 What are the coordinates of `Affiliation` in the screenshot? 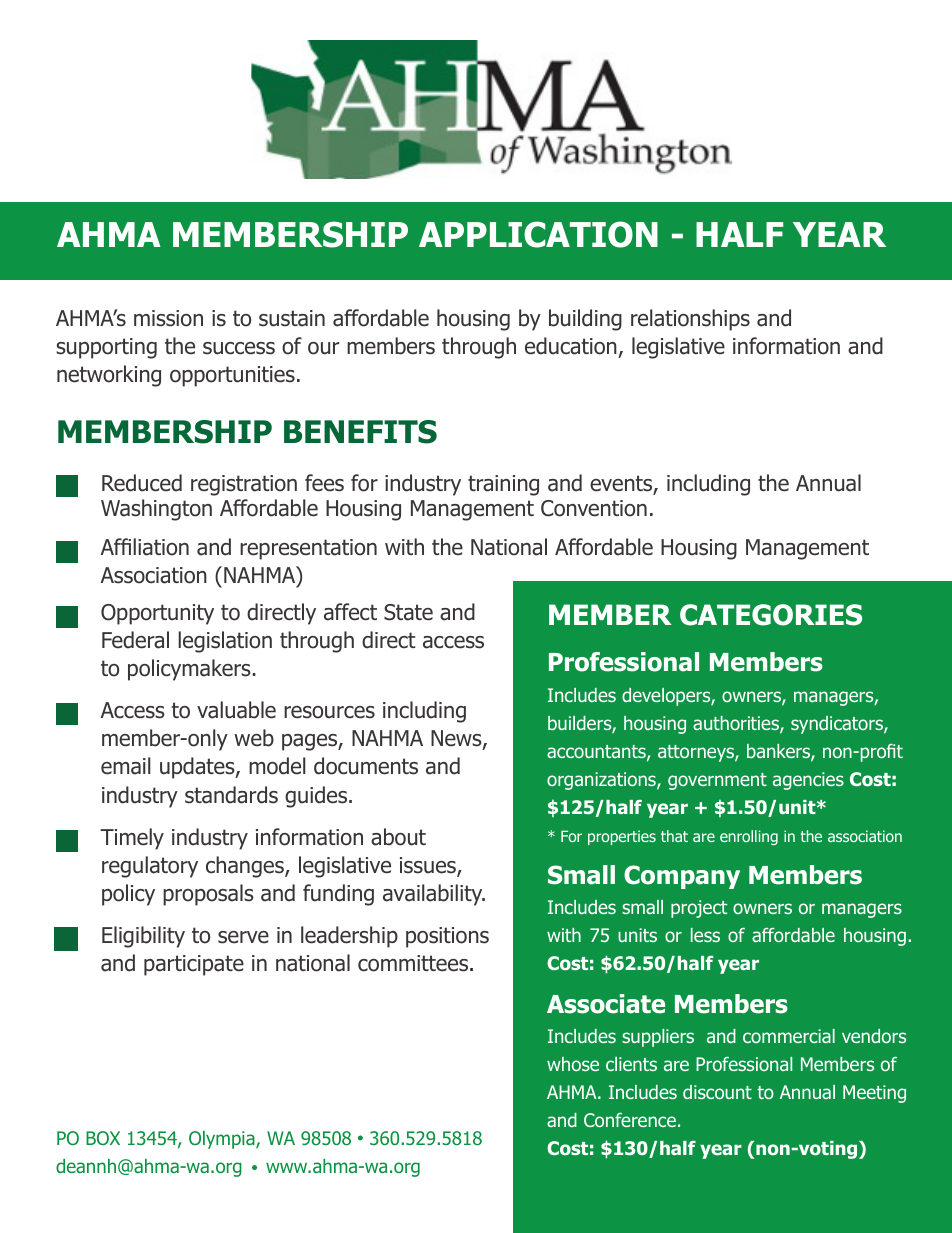 It's located at (145, 547).
